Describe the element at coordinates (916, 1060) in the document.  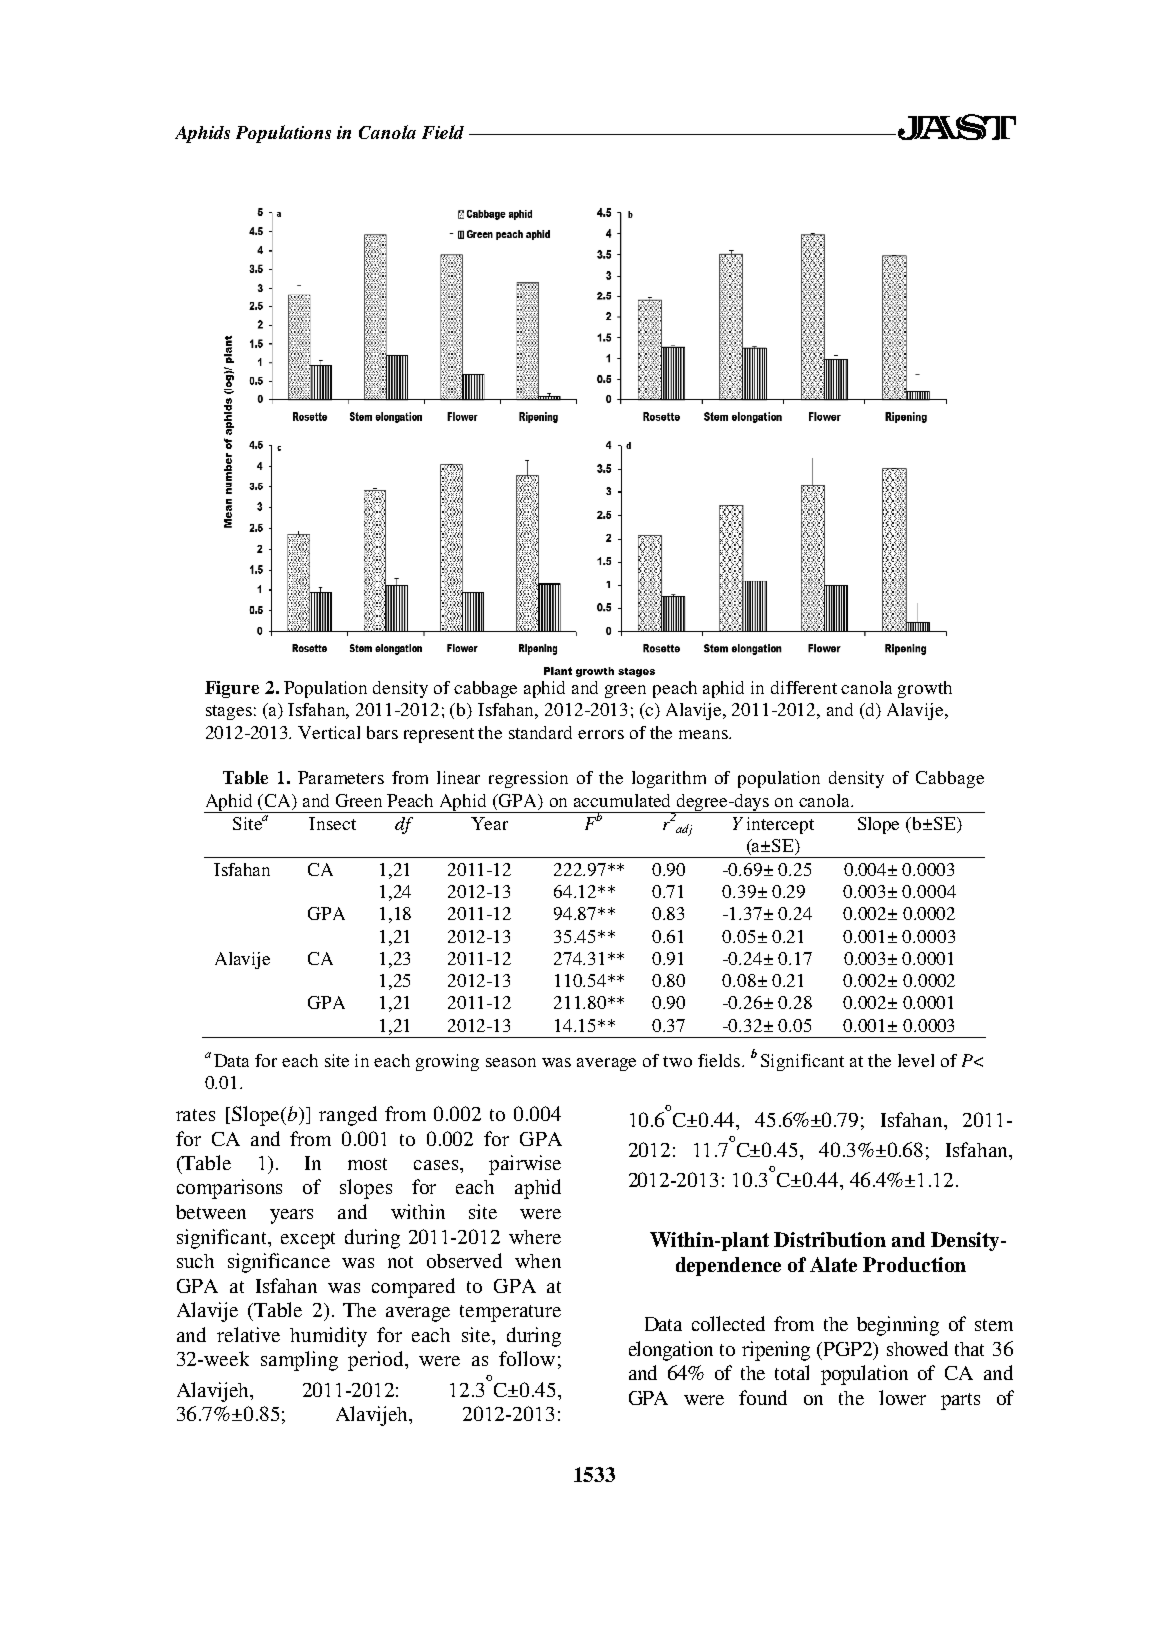
I see `level` at that location.
